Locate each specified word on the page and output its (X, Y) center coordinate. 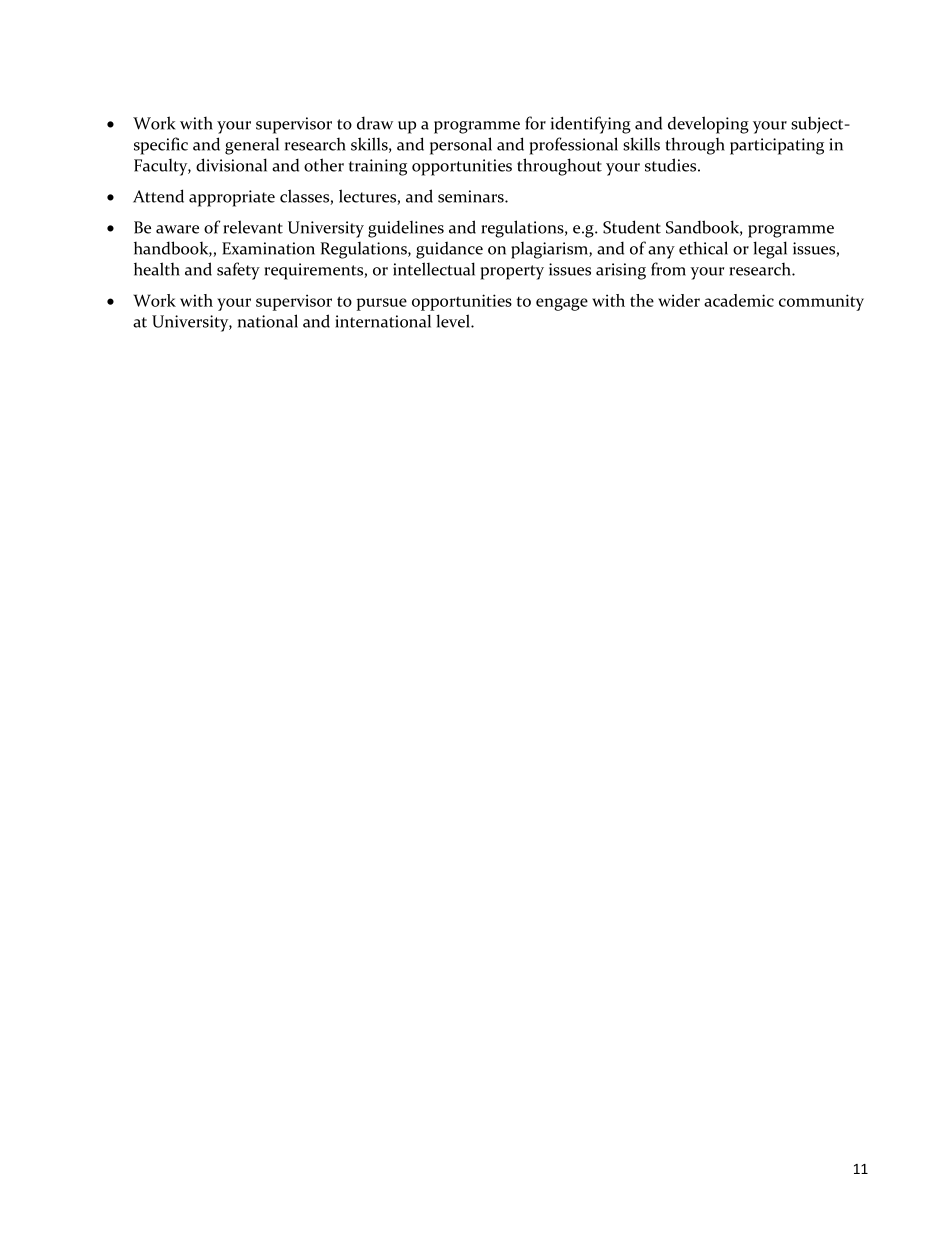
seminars (472, 196)
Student (632, 227)
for (535, 123)
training (378, 167)
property (512, 272)
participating (777, 146)
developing (708, 125)
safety (238, 271)
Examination (268, 248)
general (252, 146)
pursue (382, 304)
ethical (703, 248)
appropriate (232, 198)
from (668, 269)
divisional (231, 165)
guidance (449, 250)
